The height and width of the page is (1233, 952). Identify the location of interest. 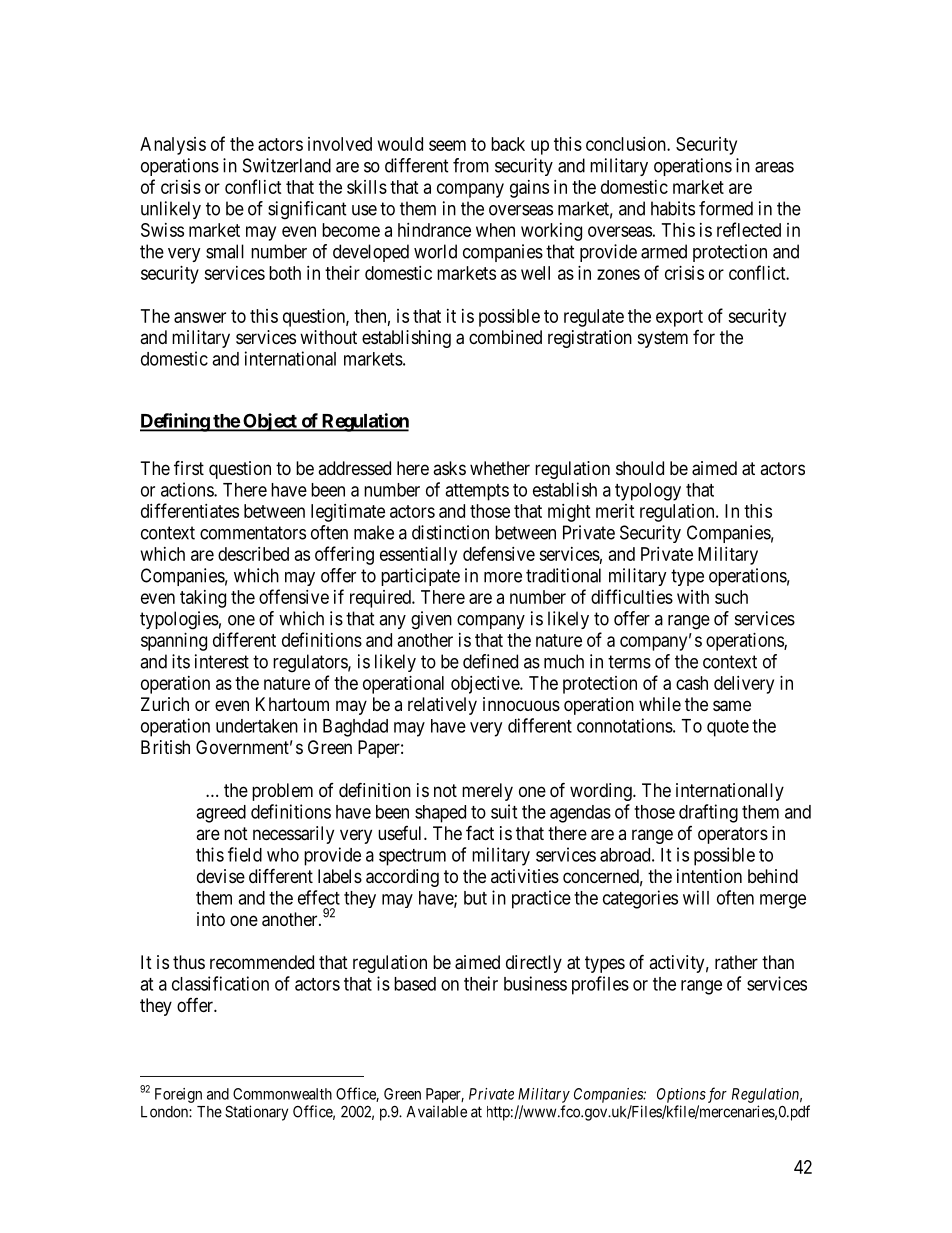
(222, 661).
